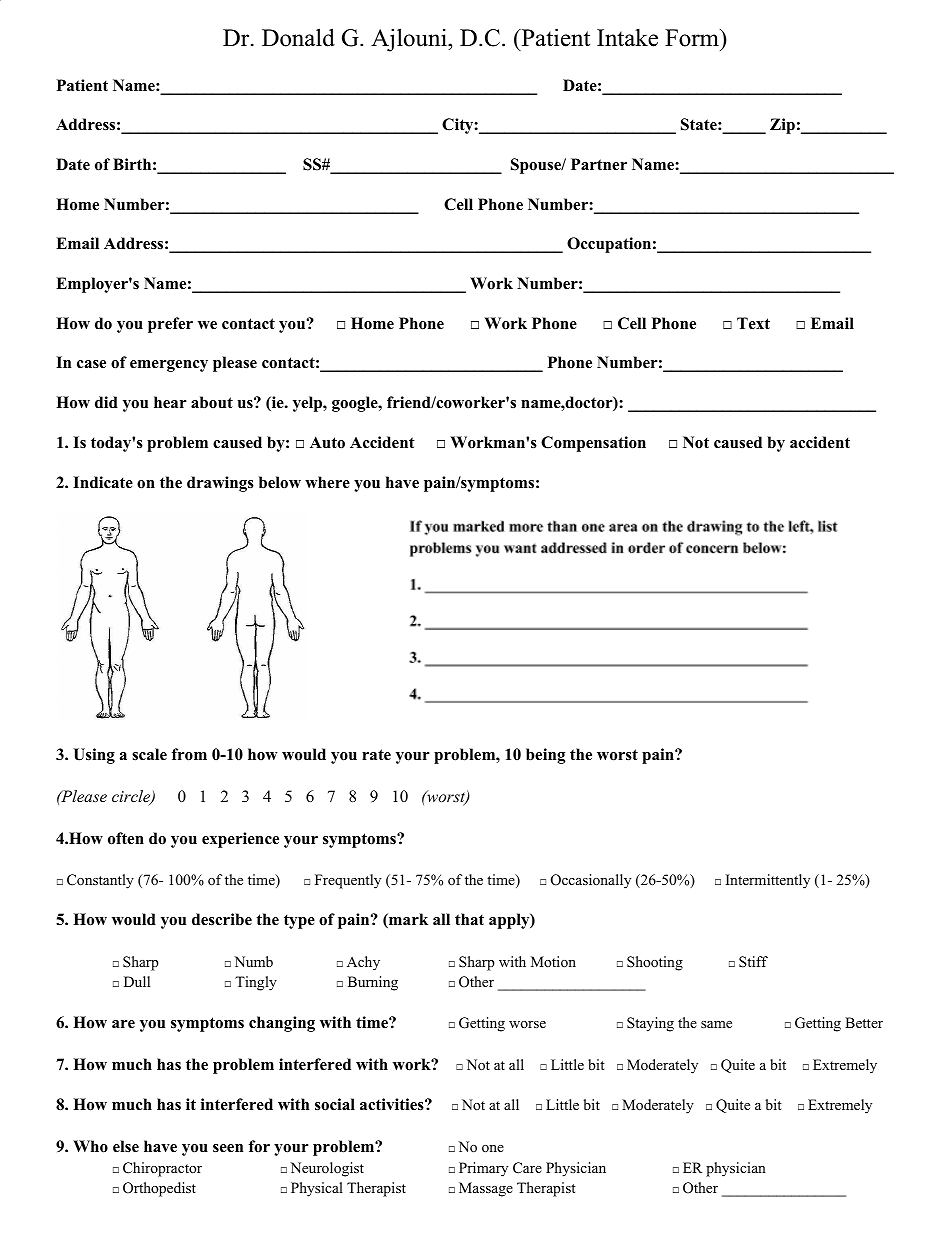 Image resolution: width=952 pixels, height=1233 pixels. I want to click on Donald, so click(298, 37).
